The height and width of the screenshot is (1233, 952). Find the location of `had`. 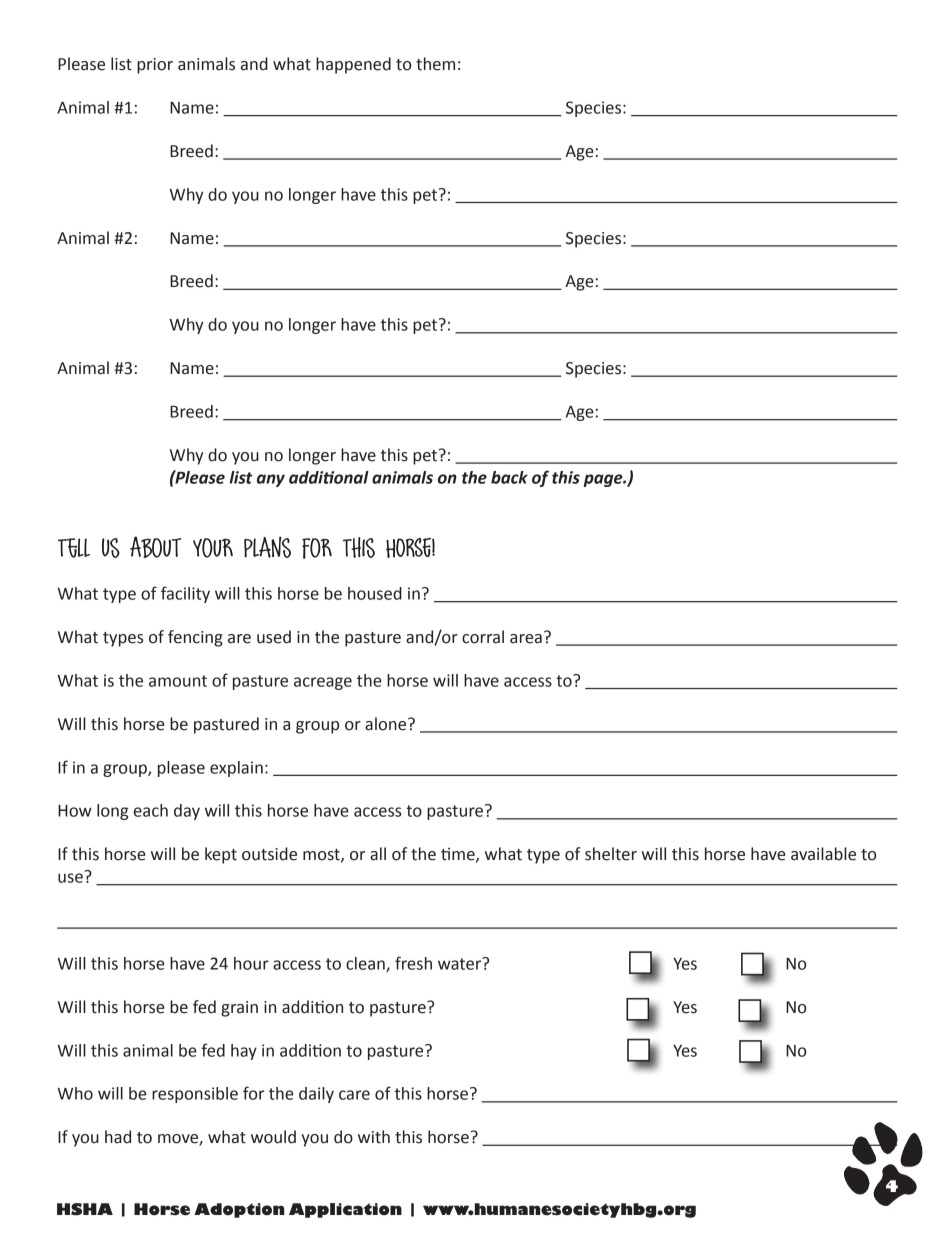

had is located at coordinates (118, 1137).
